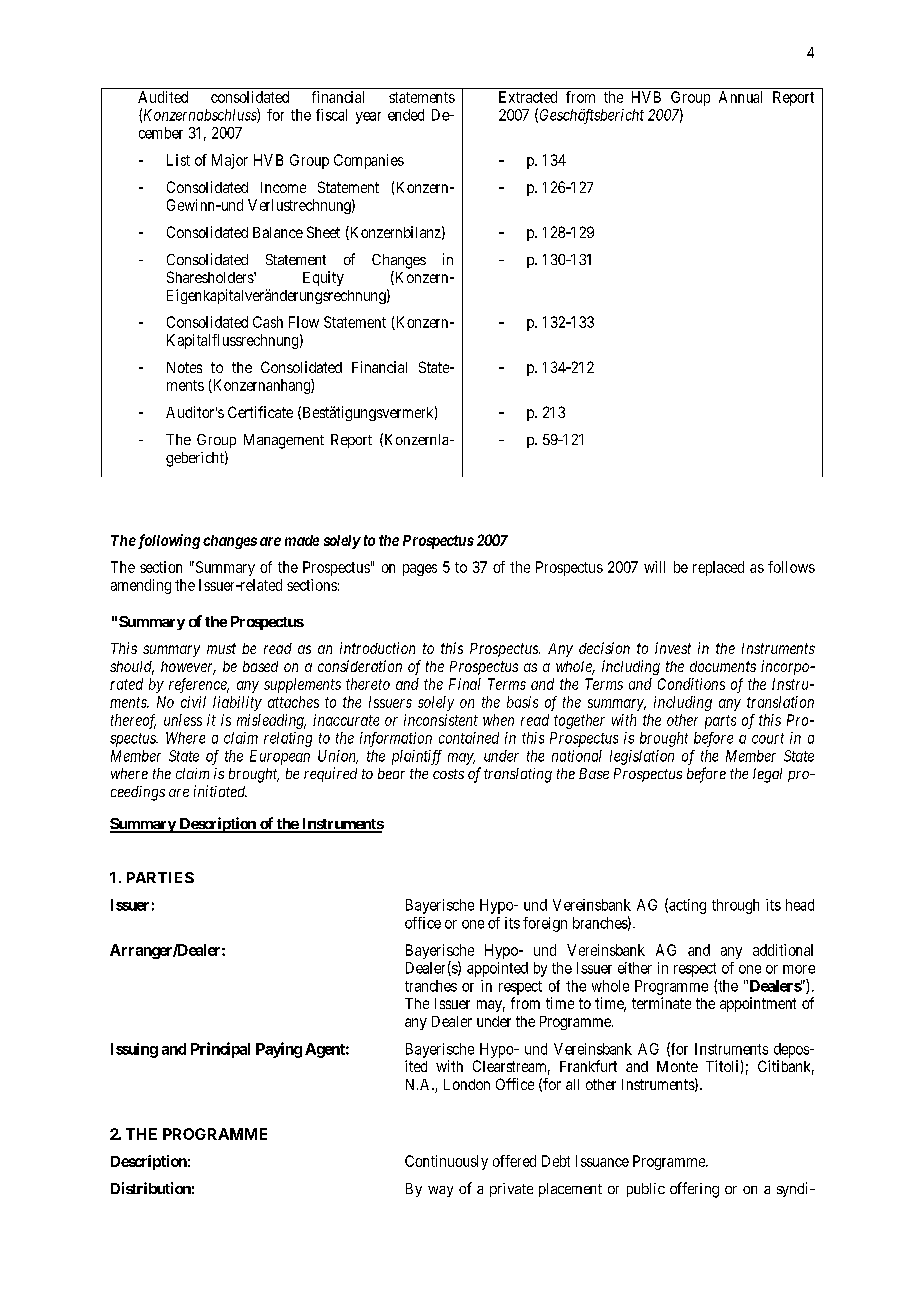  Describe the element at coordinates (718, 568) in the page. I see `replaced` at that location.
